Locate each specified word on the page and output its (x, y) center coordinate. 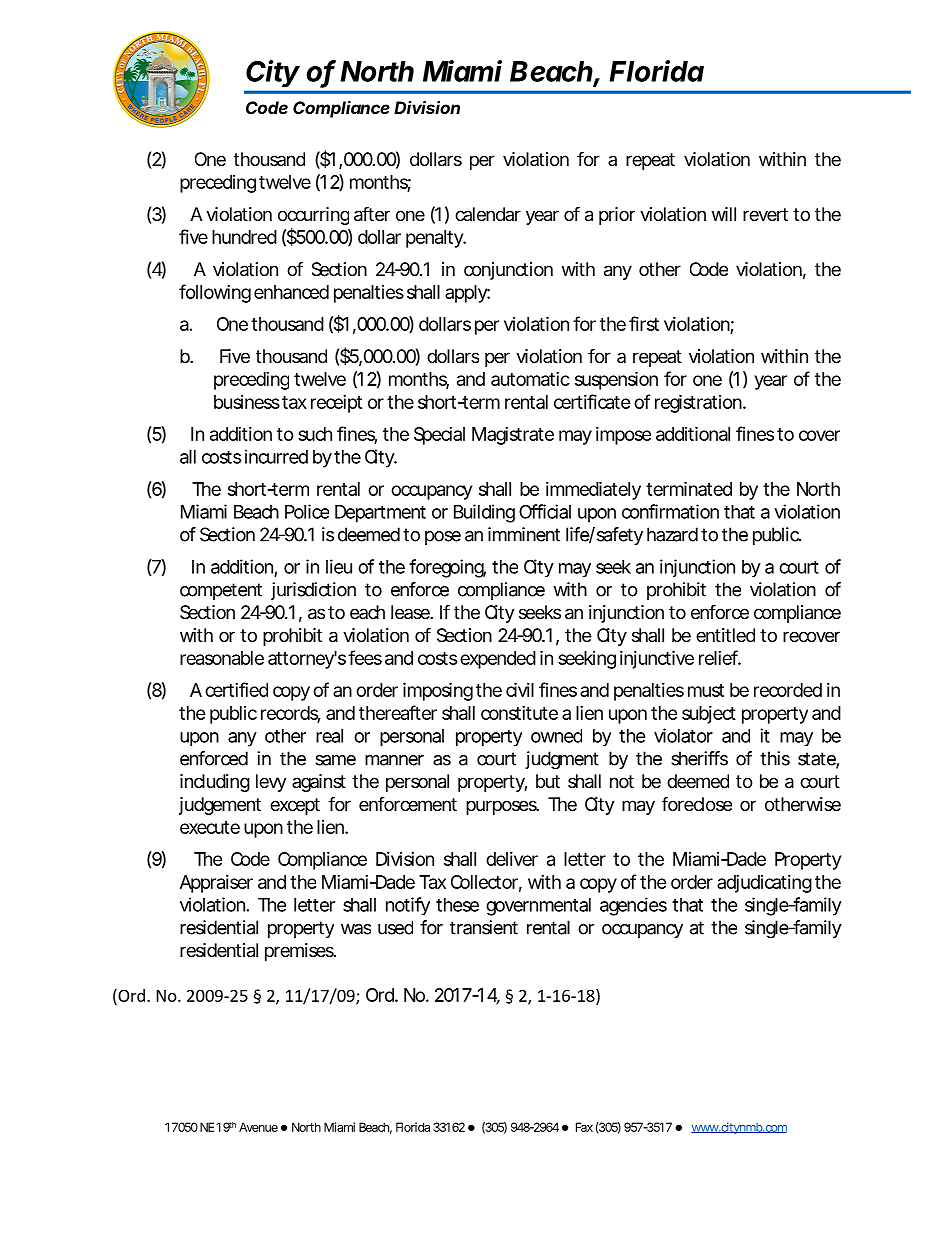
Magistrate (513, 436)
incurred (276, 456)
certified (236, 689)
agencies (633, 906)
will (724, 214)
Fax (584, 1127)
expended (498, 660)
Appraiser (216, 884)
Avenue (258, 1127)
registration (700, 403)
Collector (486, 883)
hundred (244, 237)
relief (720, 657)
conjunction (508, 271)
